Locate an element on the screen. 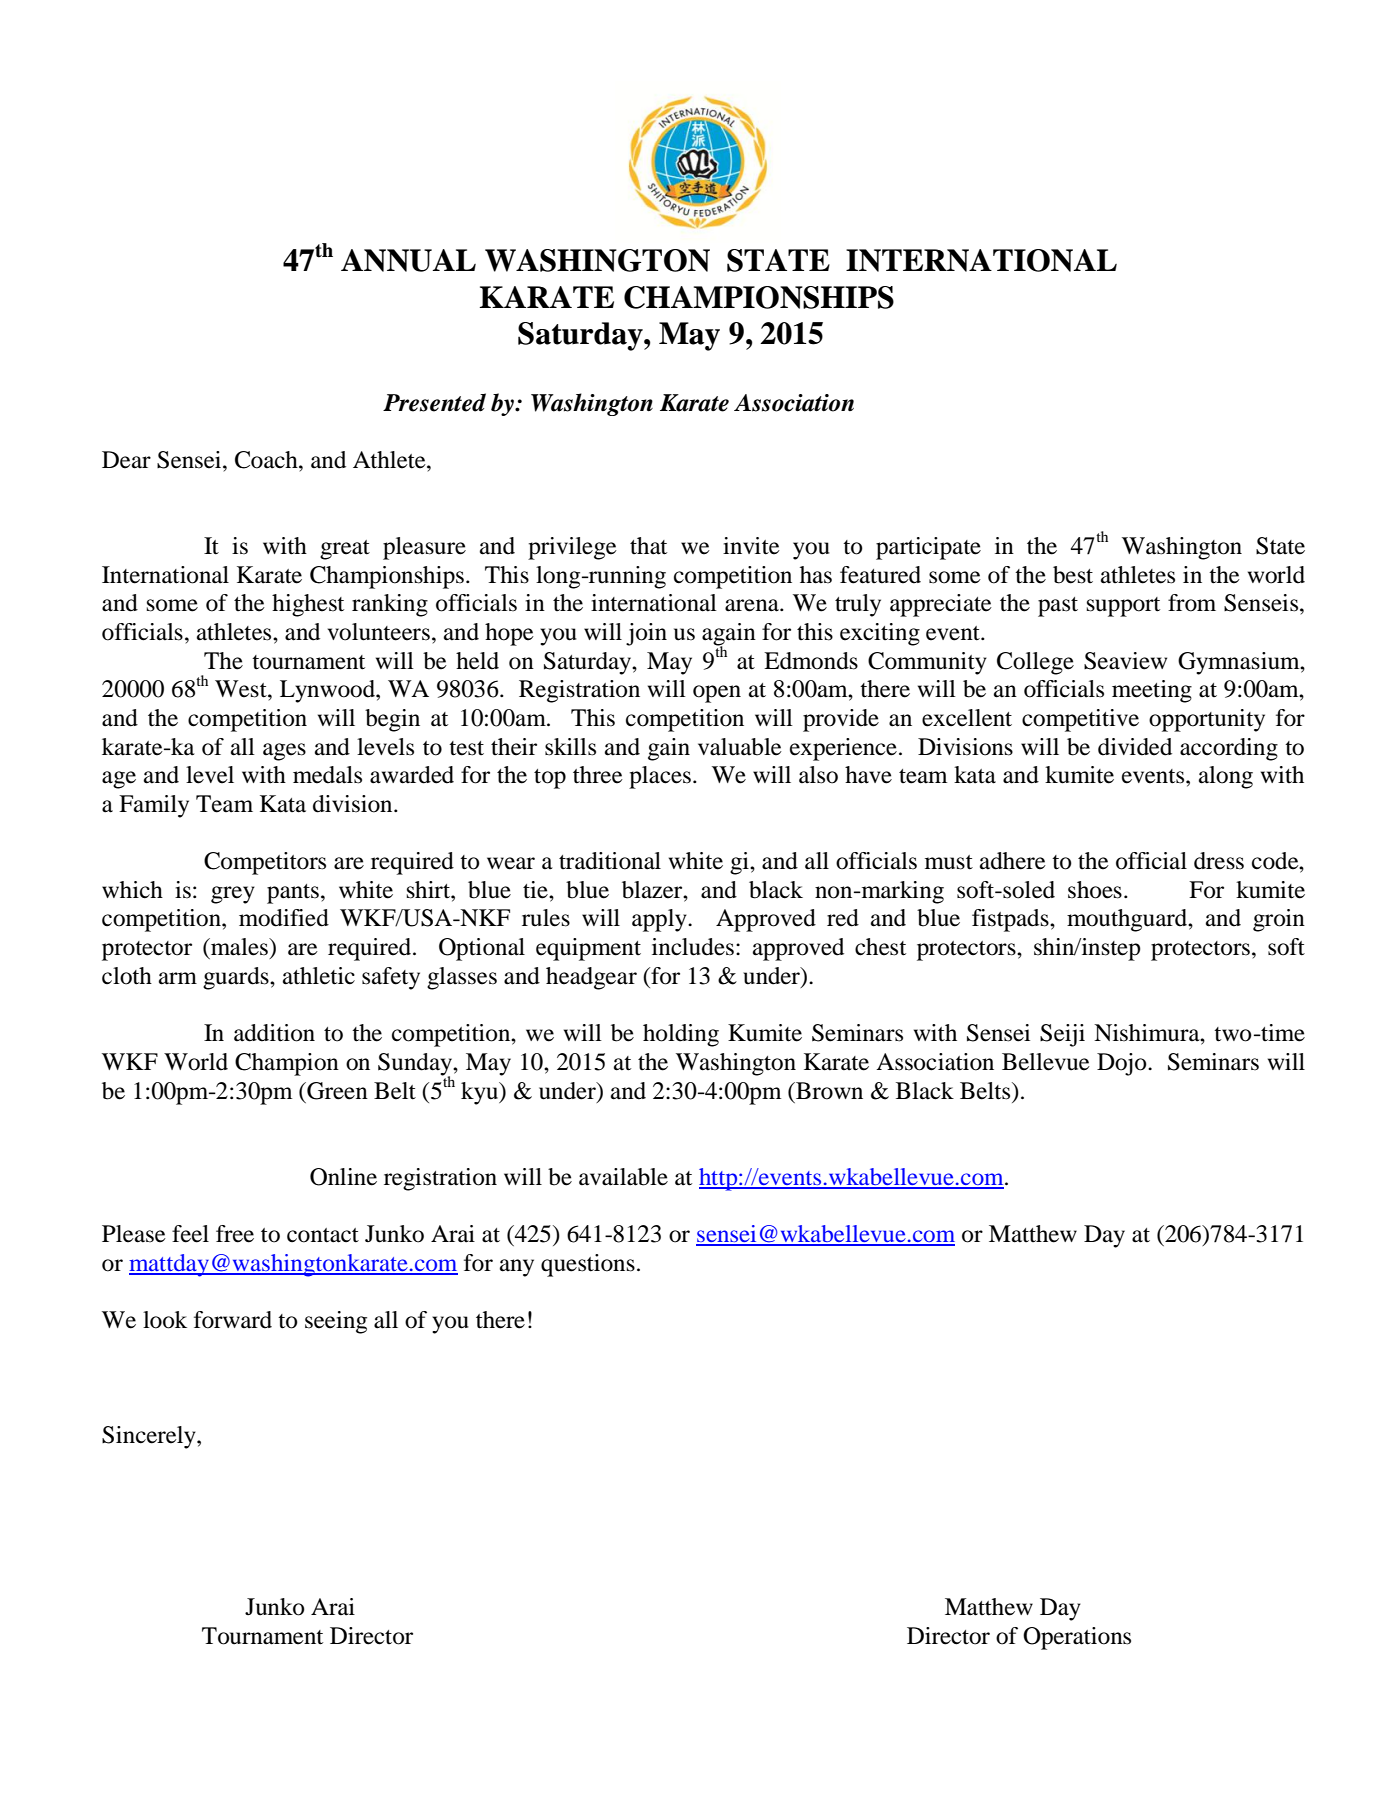 The width and height of the screenshot is (1387, 1795). Dojo is located at coordinates (1123, 1064).
